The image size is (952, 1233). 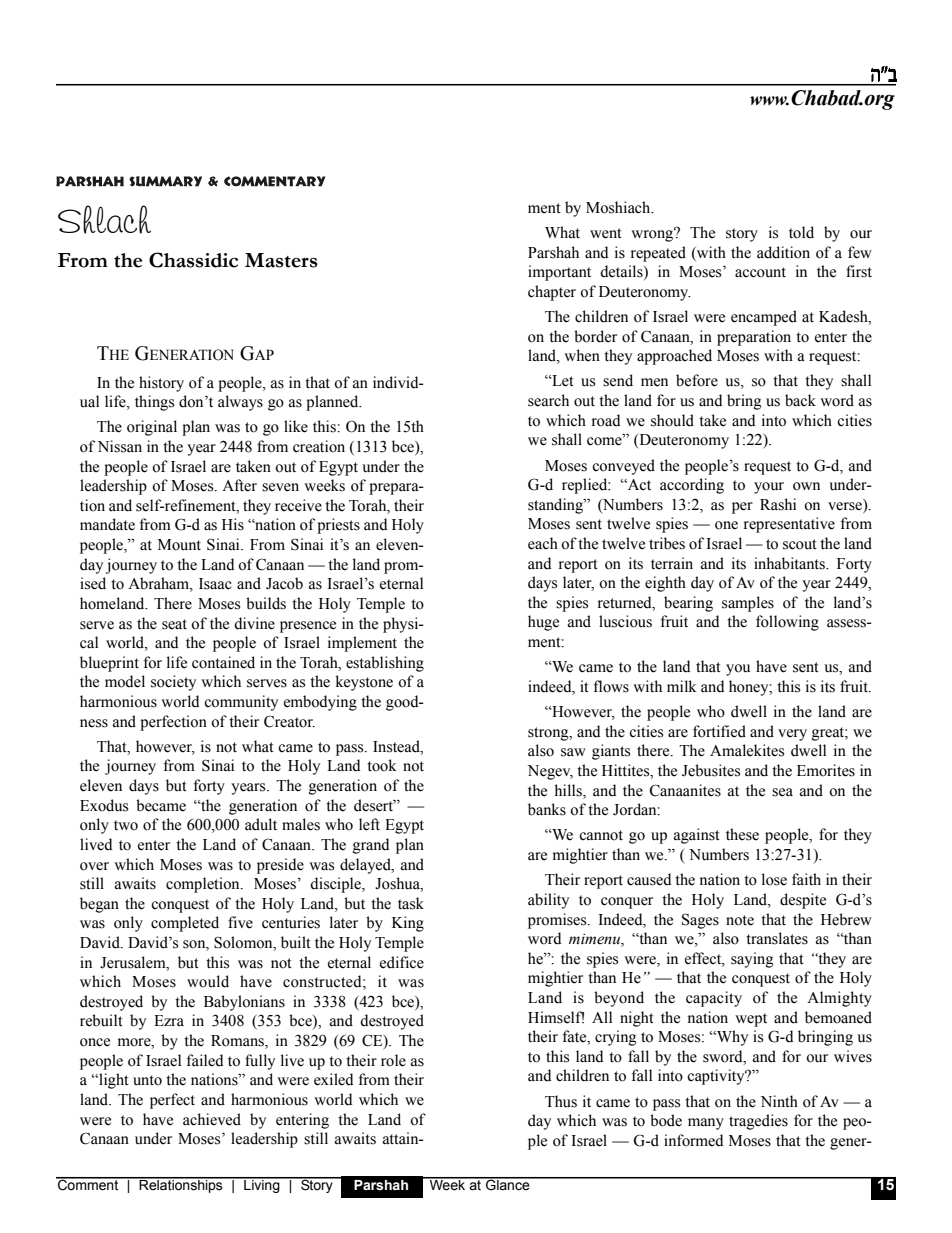 I want to click on important, so click(x=559, y=273).
